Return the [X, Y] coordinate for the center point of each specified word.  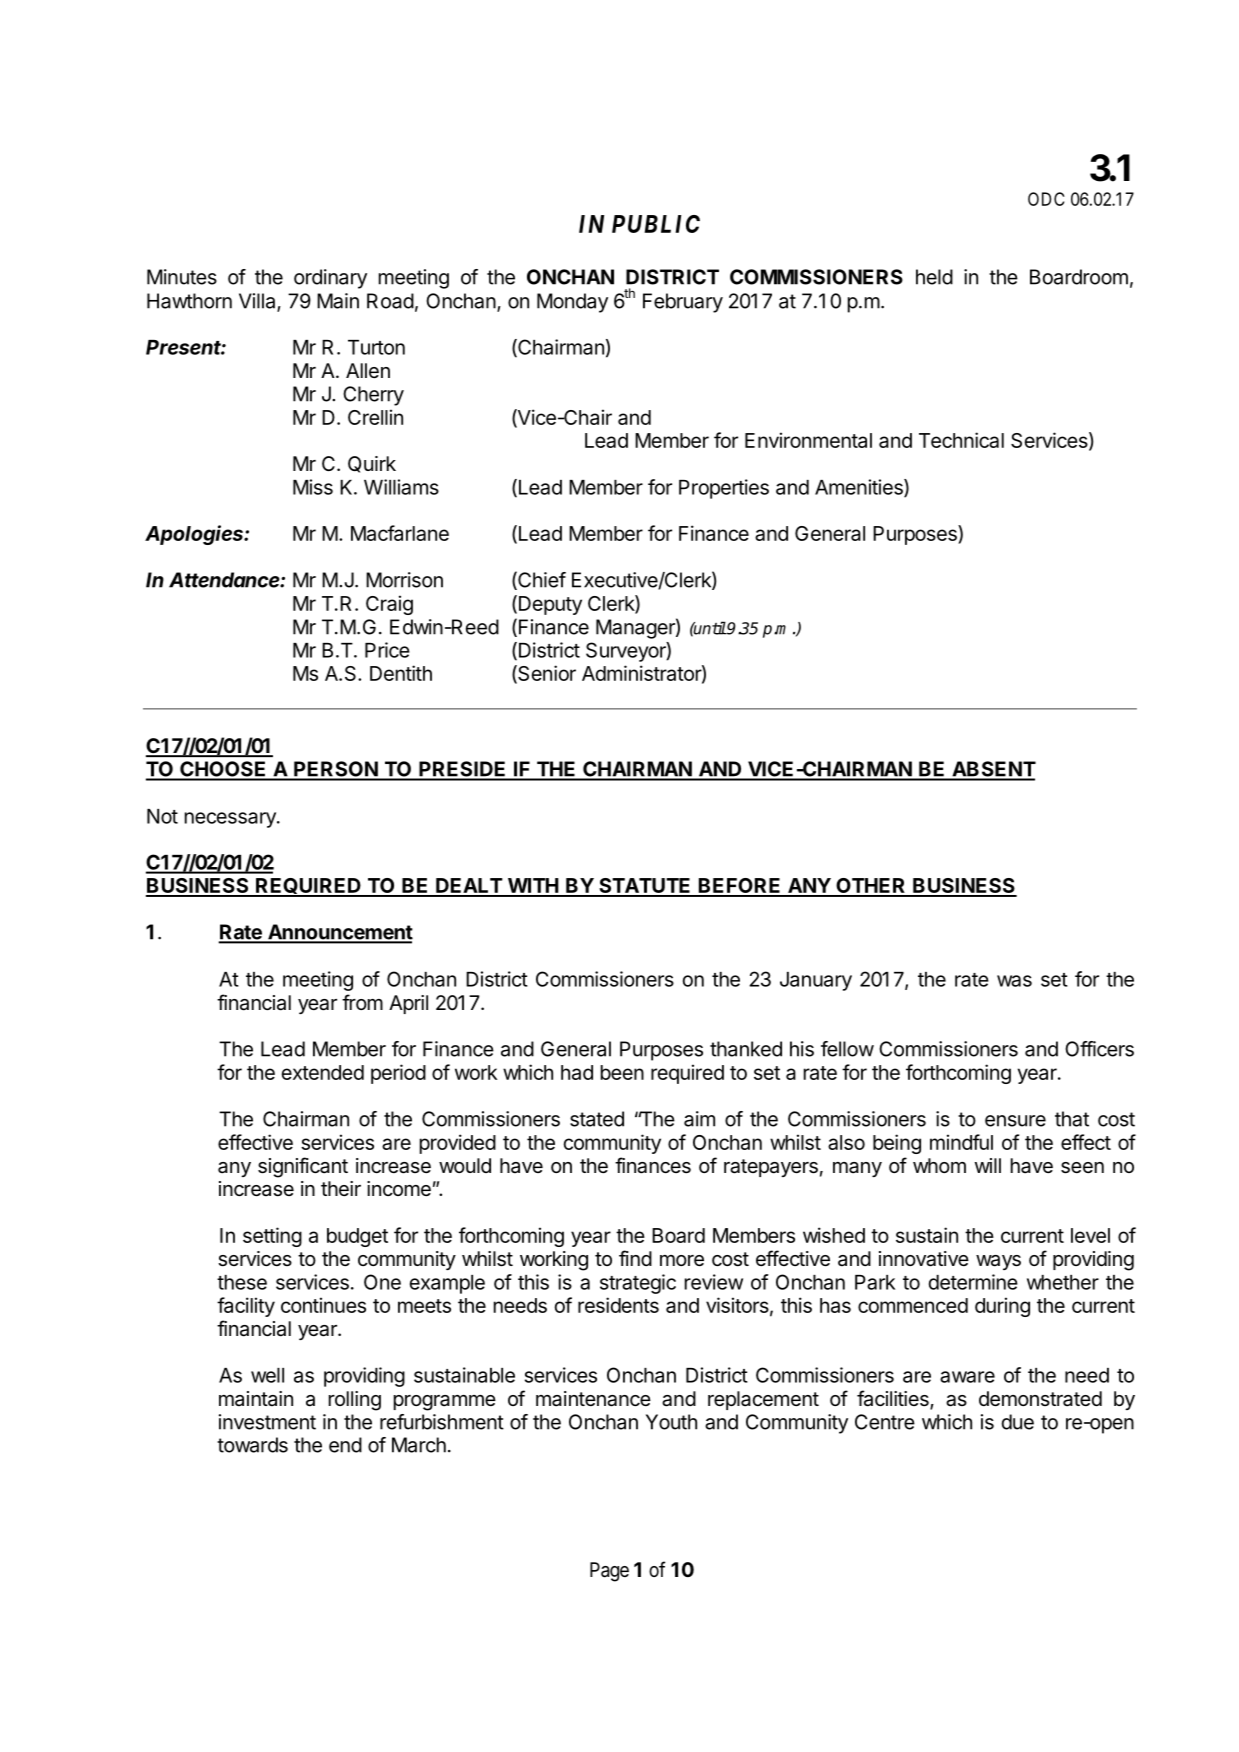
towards [252, 1445]
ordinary [330, 279]
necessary [231, 820]
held [934, 277]
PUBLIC [656, 224]
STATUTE [645, 887]
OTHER [871, 887]
